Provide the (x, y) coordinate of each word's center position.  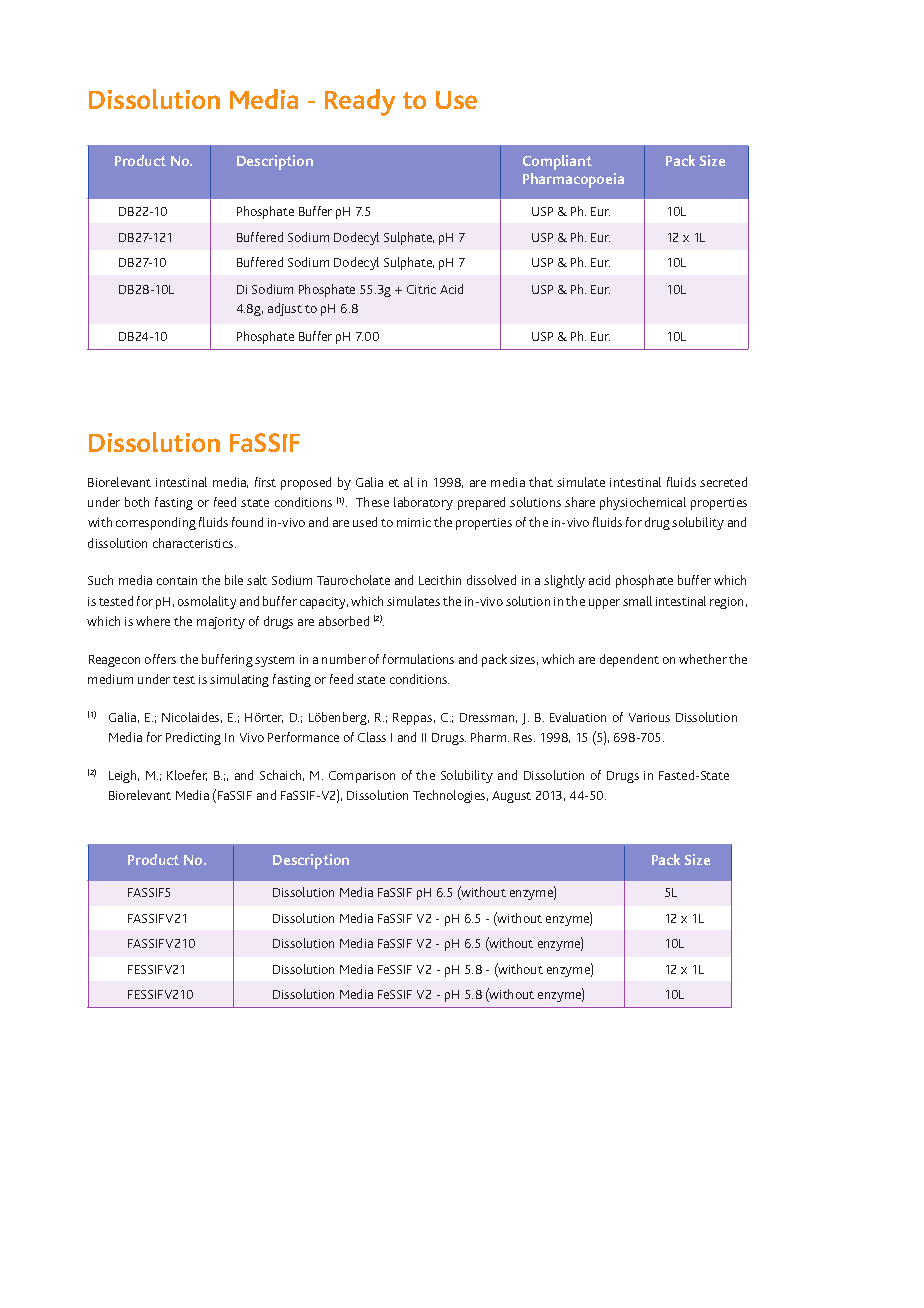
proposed (306, 483)
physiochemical (643, 503)
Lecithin (440, 580)
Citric (421, 289)
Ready (360, 102)
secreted (723, 482)
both (137, 502)
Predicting (193, 738)
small (637, 601)
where (153, 621)
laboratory (423, 503)
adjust (285, 309)
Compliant (557, 162)
